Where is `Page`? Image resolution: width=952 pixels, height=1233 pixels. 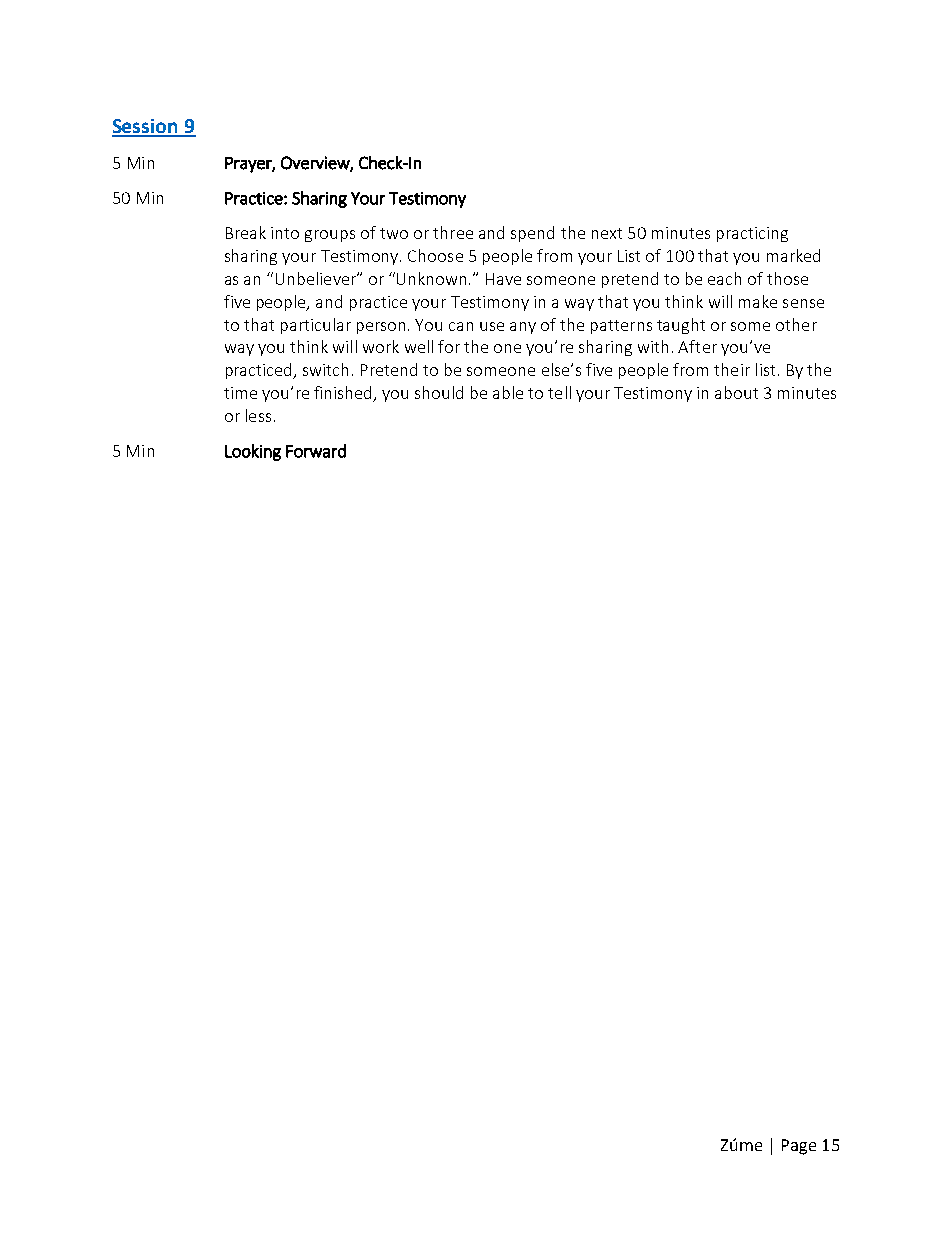
Page is located at coordinates (799, 1147).
